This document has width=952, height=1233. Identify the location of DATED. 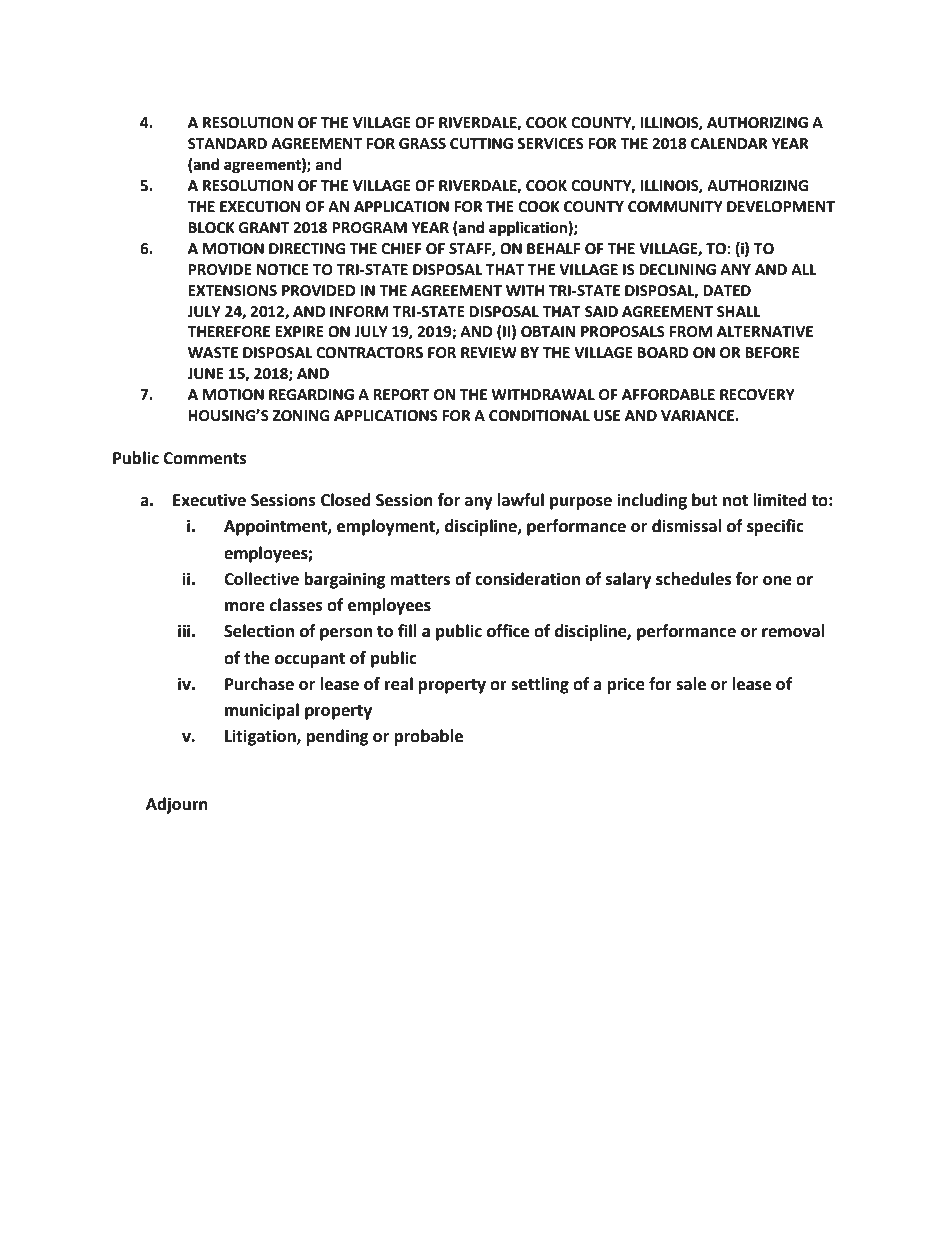
(727, 290).
